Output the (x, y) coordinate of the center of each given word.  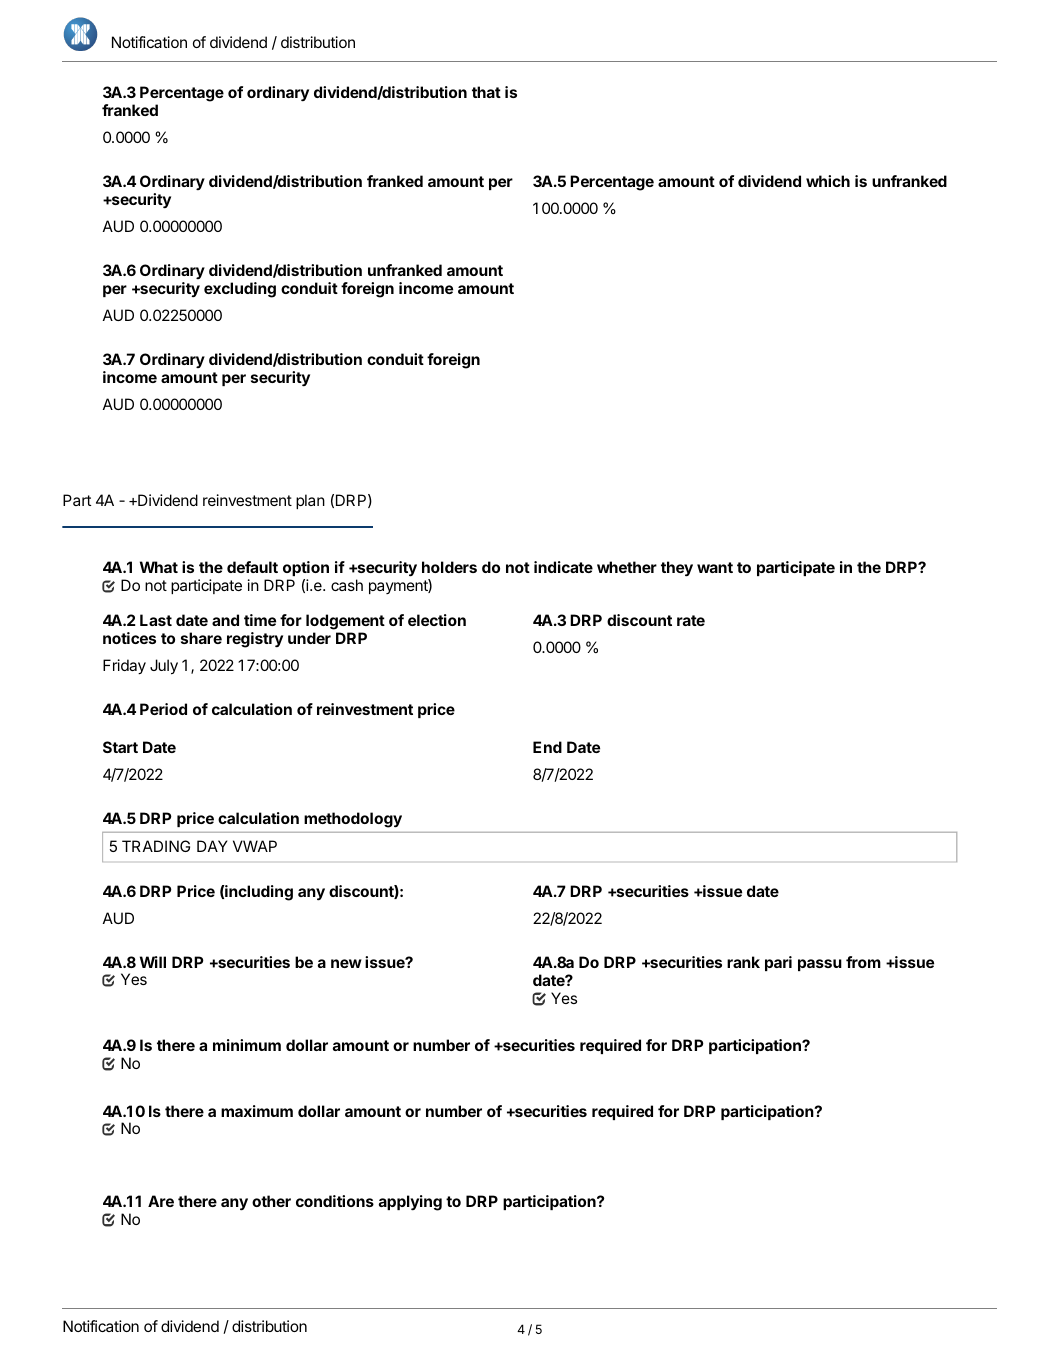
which (828, 181)
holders (449, 567)
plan (310, 501)
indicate (563, 567)
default (252, 567)
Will (153, 962)
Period (163, 709)
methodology (353, 820)
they (677, 569)
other (271, 1201)
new (346, 963)
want (715, 567)
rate (691, 620)
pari (778, 963)
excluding (240, 290)
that (486, 92)
